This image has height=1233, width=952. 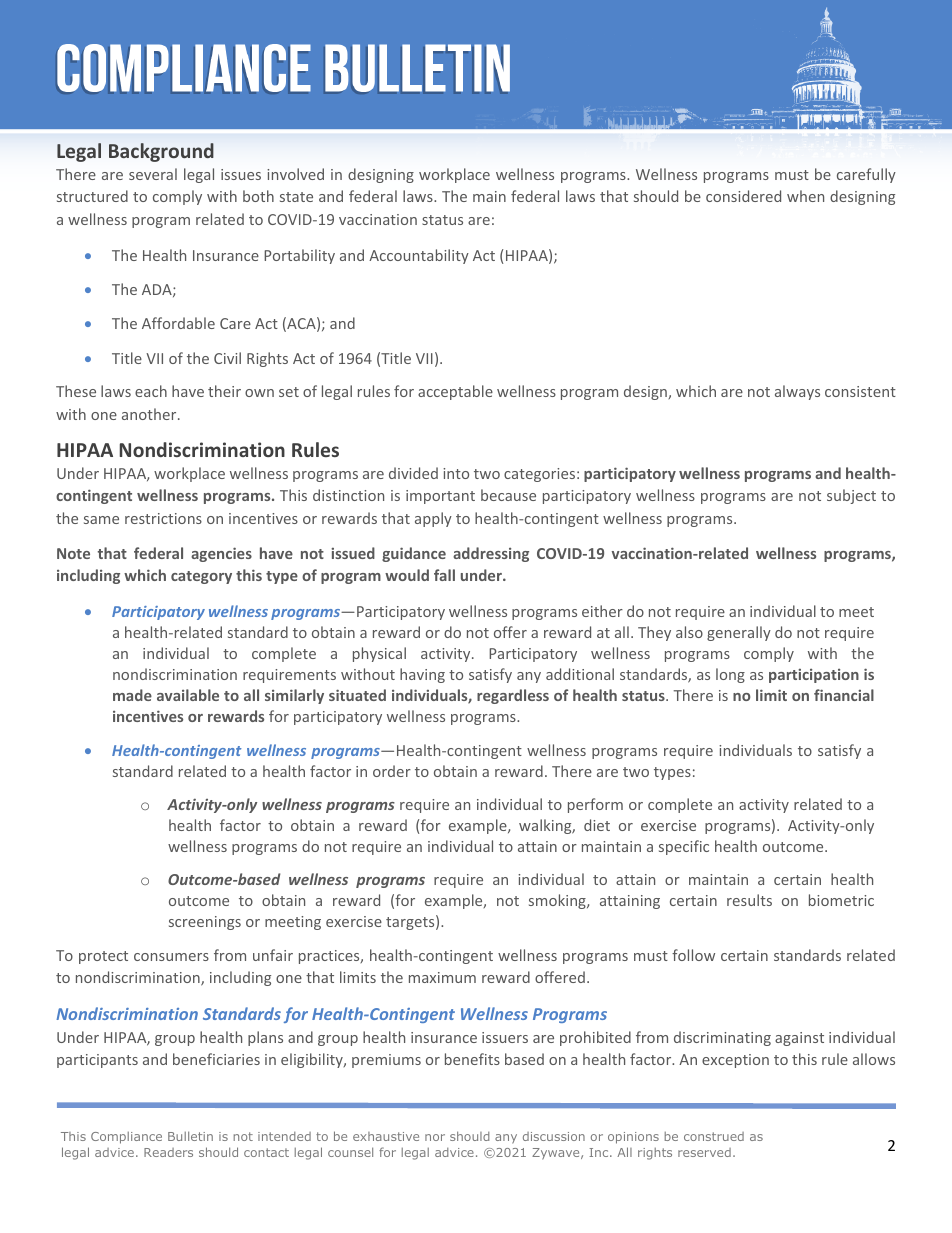 What do you see at coordinates (714, 1136) in the image?
I see `construed` at bounding box center [714, 1136].
